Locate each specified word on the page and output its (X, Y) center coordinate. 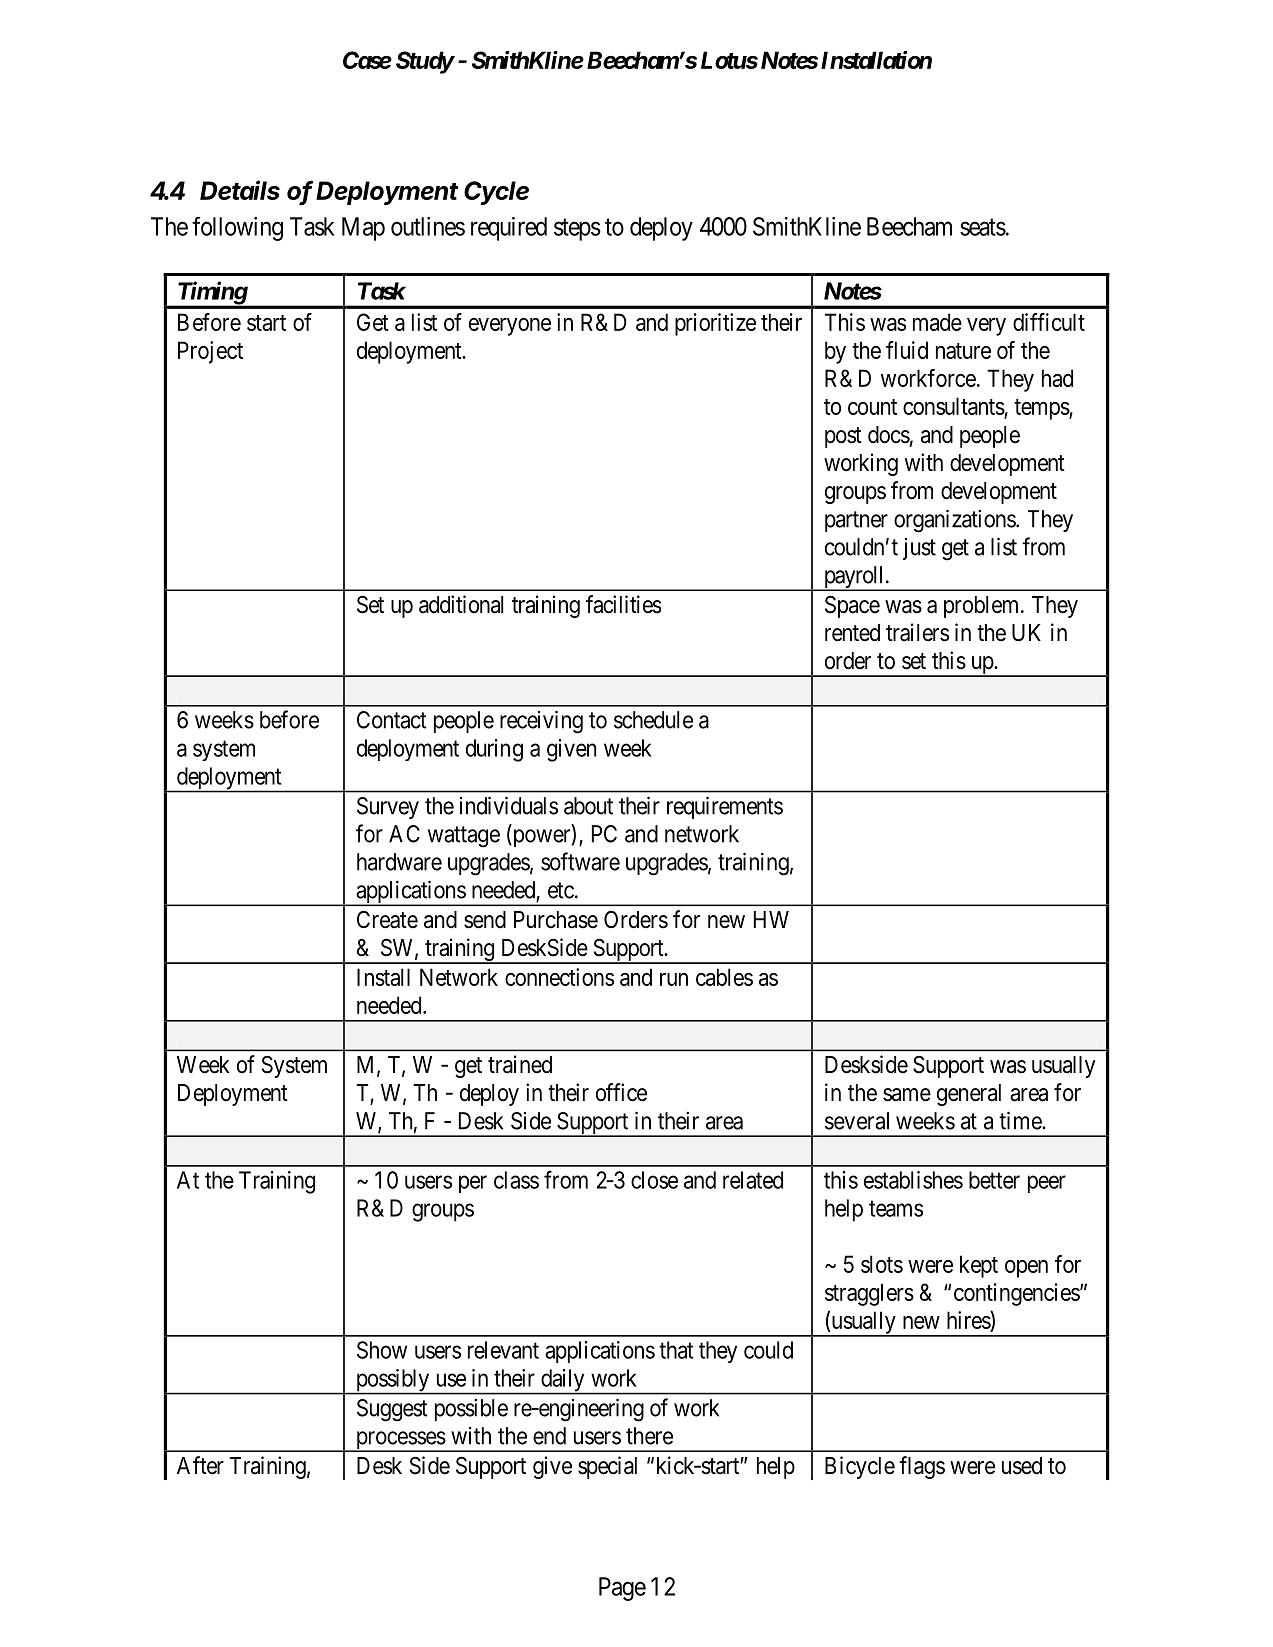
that (676, 1350)
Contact (392, 720)
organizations (955, 521)
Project (210, 352)
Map (363, 229)
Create (387, 919)
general (969, 1095)
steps (577, 230)
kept (979, 1266)
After (200, 1465)
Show (382, 1350)
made (937, 322)
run (674, 979)
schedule (653, 720)
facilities (623, 604)
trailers (917, 632)
